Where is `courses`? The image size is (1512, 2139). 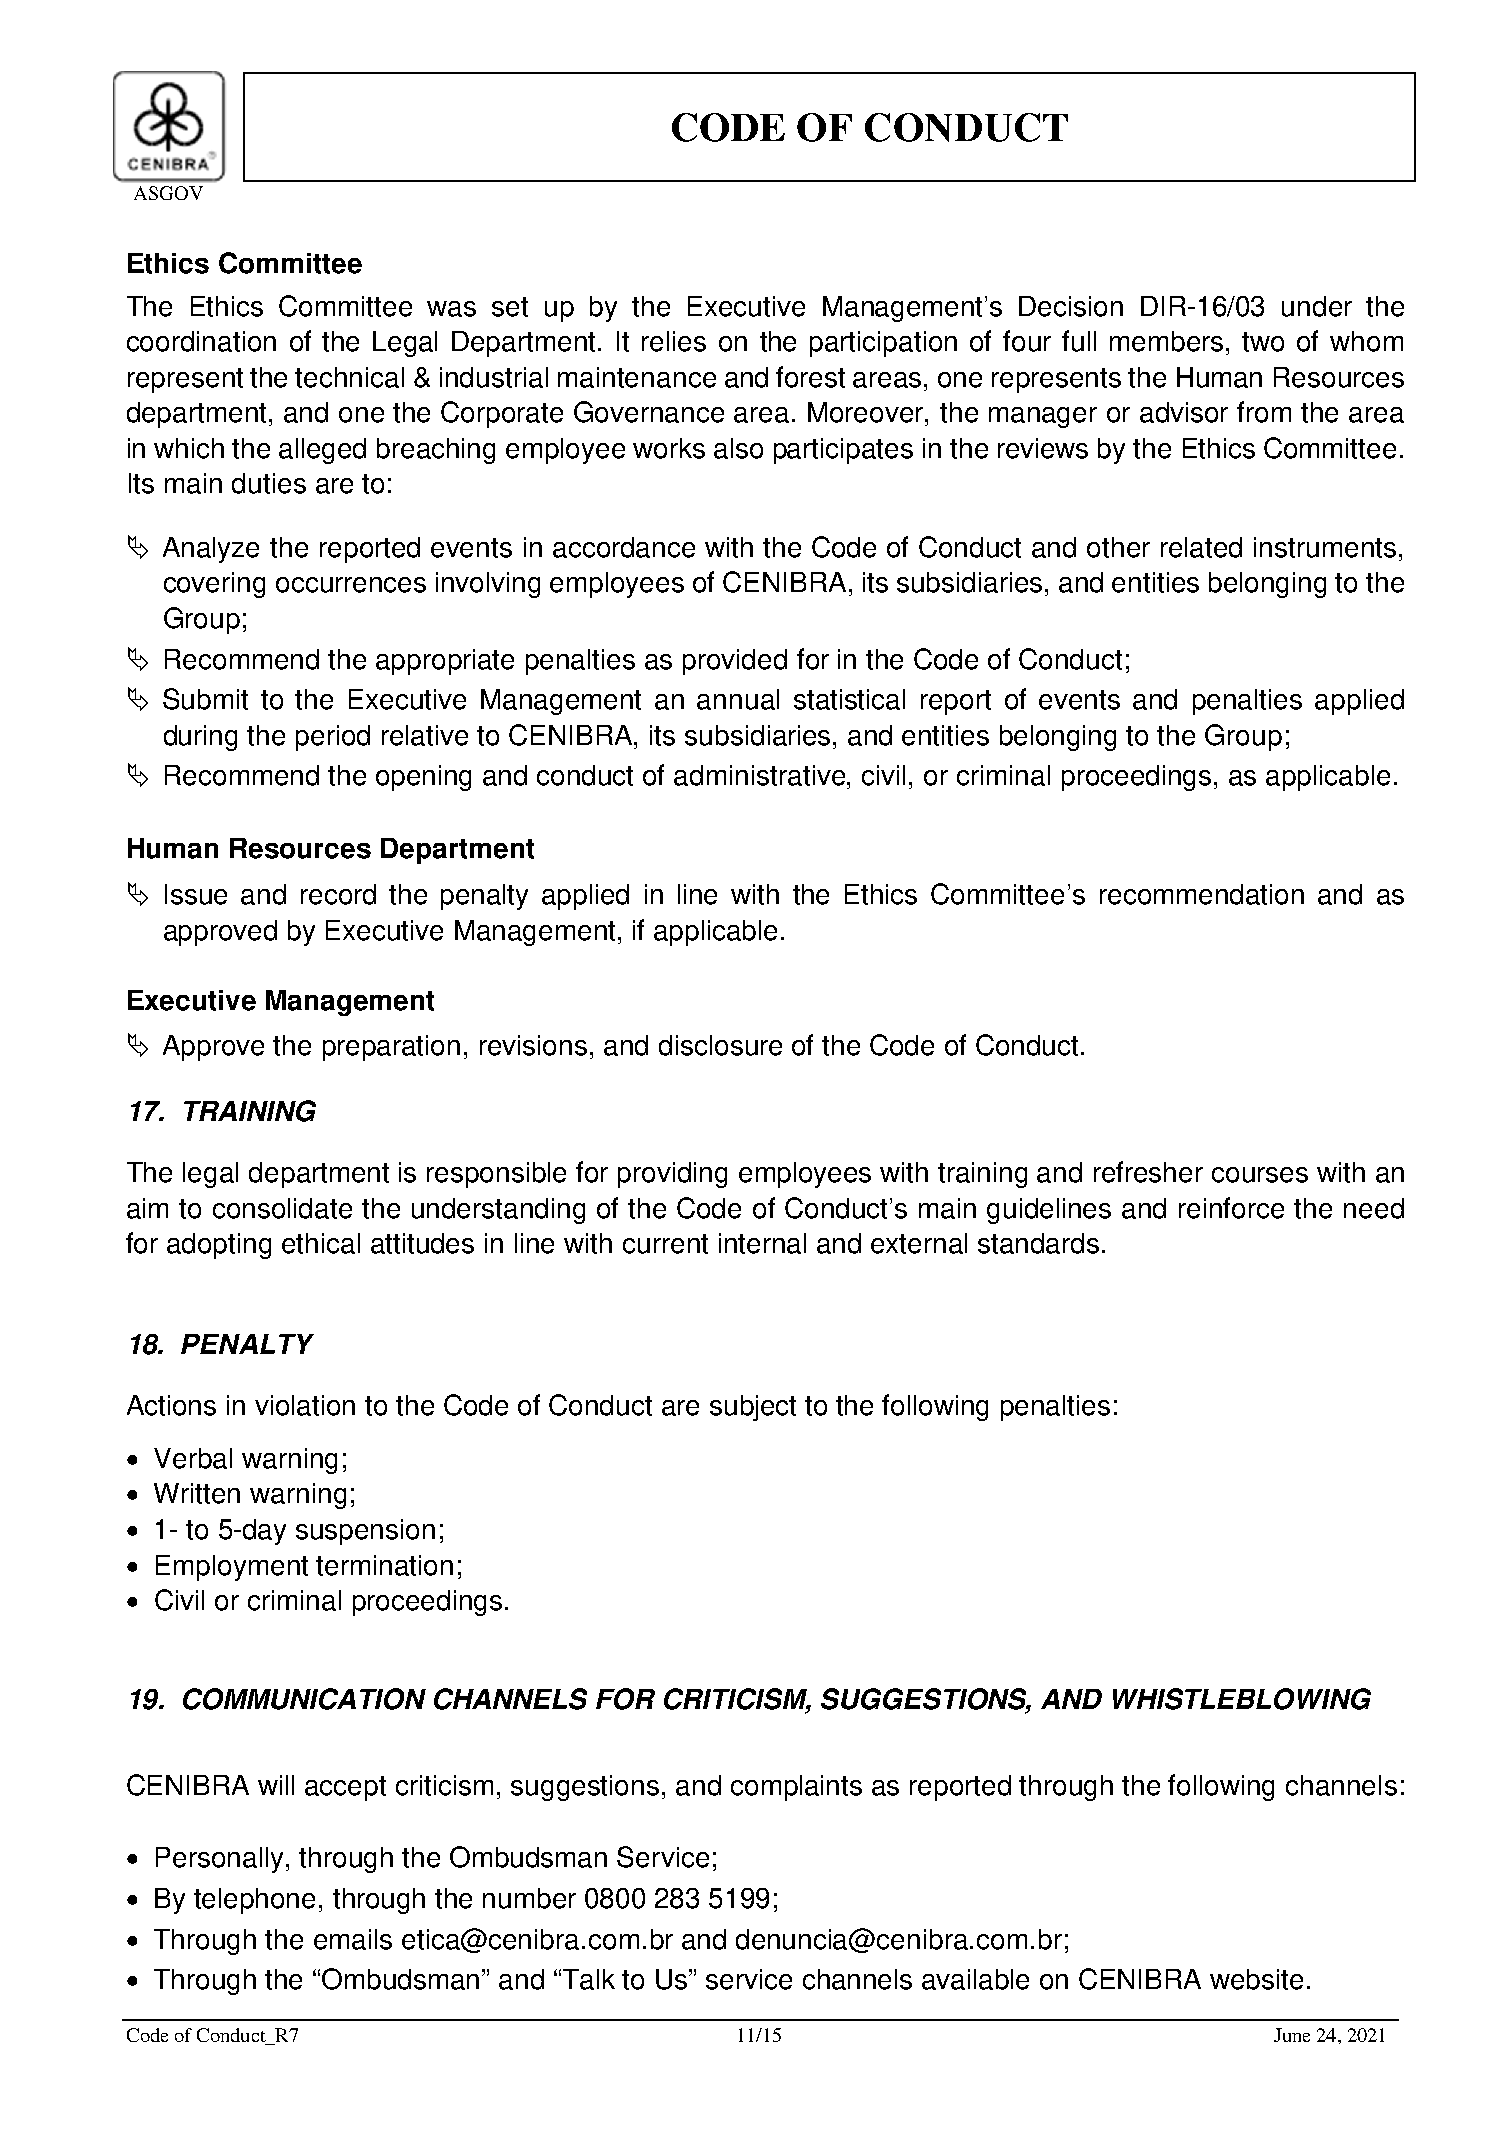
courses is located at coordinates (1260, 1175).
